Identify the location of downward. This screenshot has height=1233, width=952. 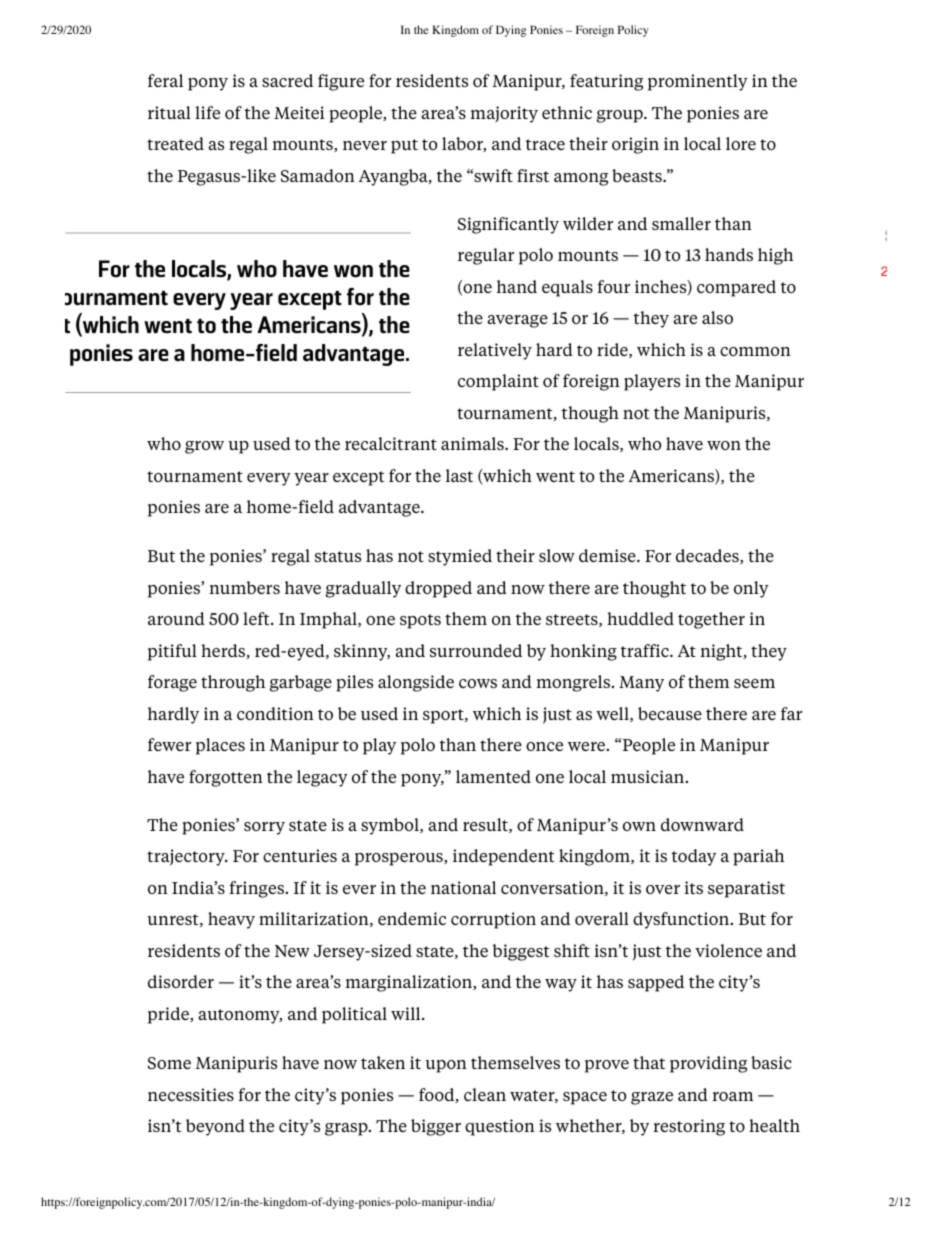
(702, 824).
